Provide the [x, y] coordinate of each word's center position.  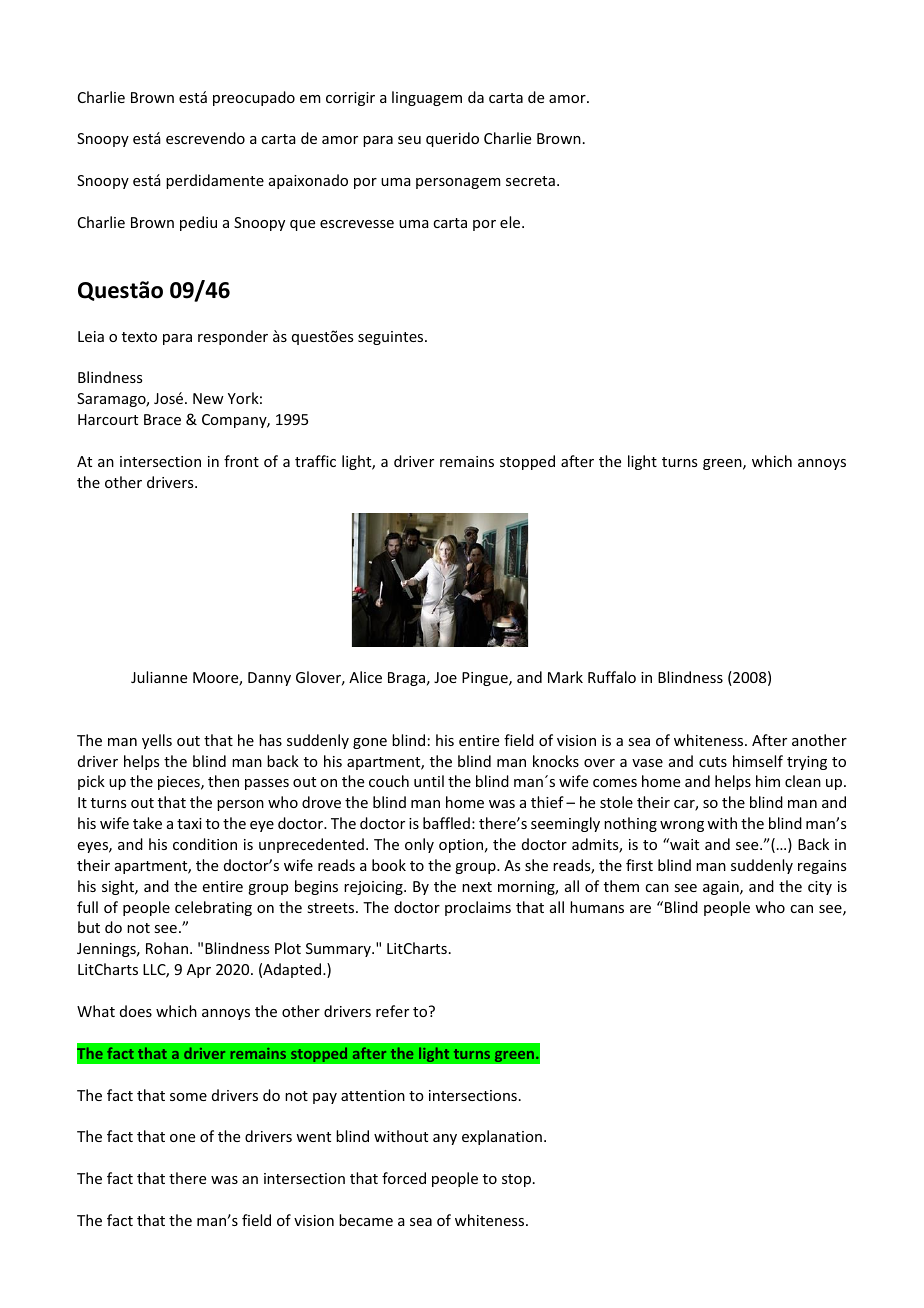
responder [233, 337]
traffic [315, 461]
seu [409, 140]
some [188, 1097]
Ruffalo [612, 677]
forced [404, 1178]
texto [139, 337]
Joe [445, 677]
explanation [502, 1137]
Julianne [159, 677]
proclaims [478, 908]
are [640, 909]
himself [758, 761]
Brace [162, 419]
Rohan [167, 948]
